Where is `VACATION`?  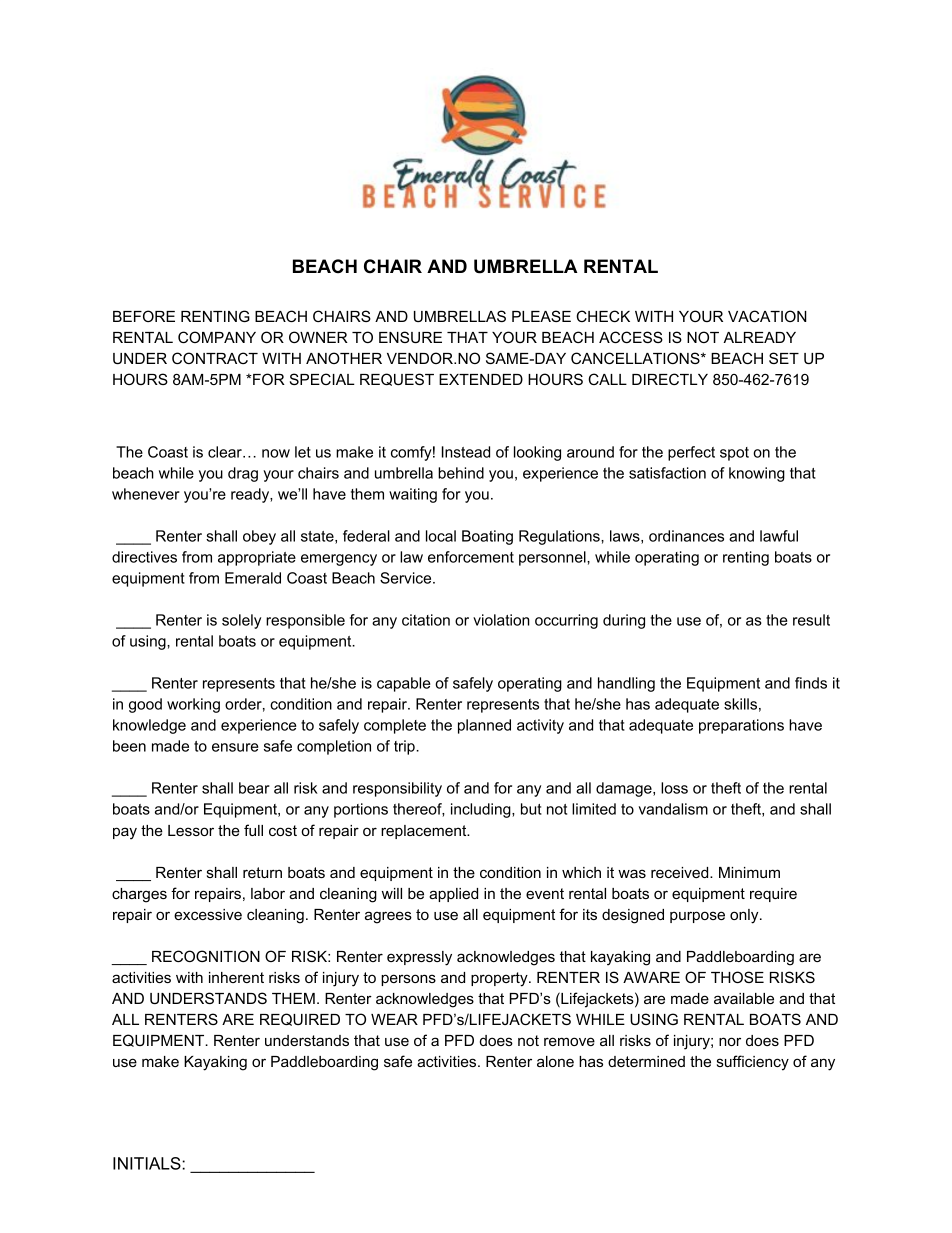
VACATION is located at coordinates (767, 316).
